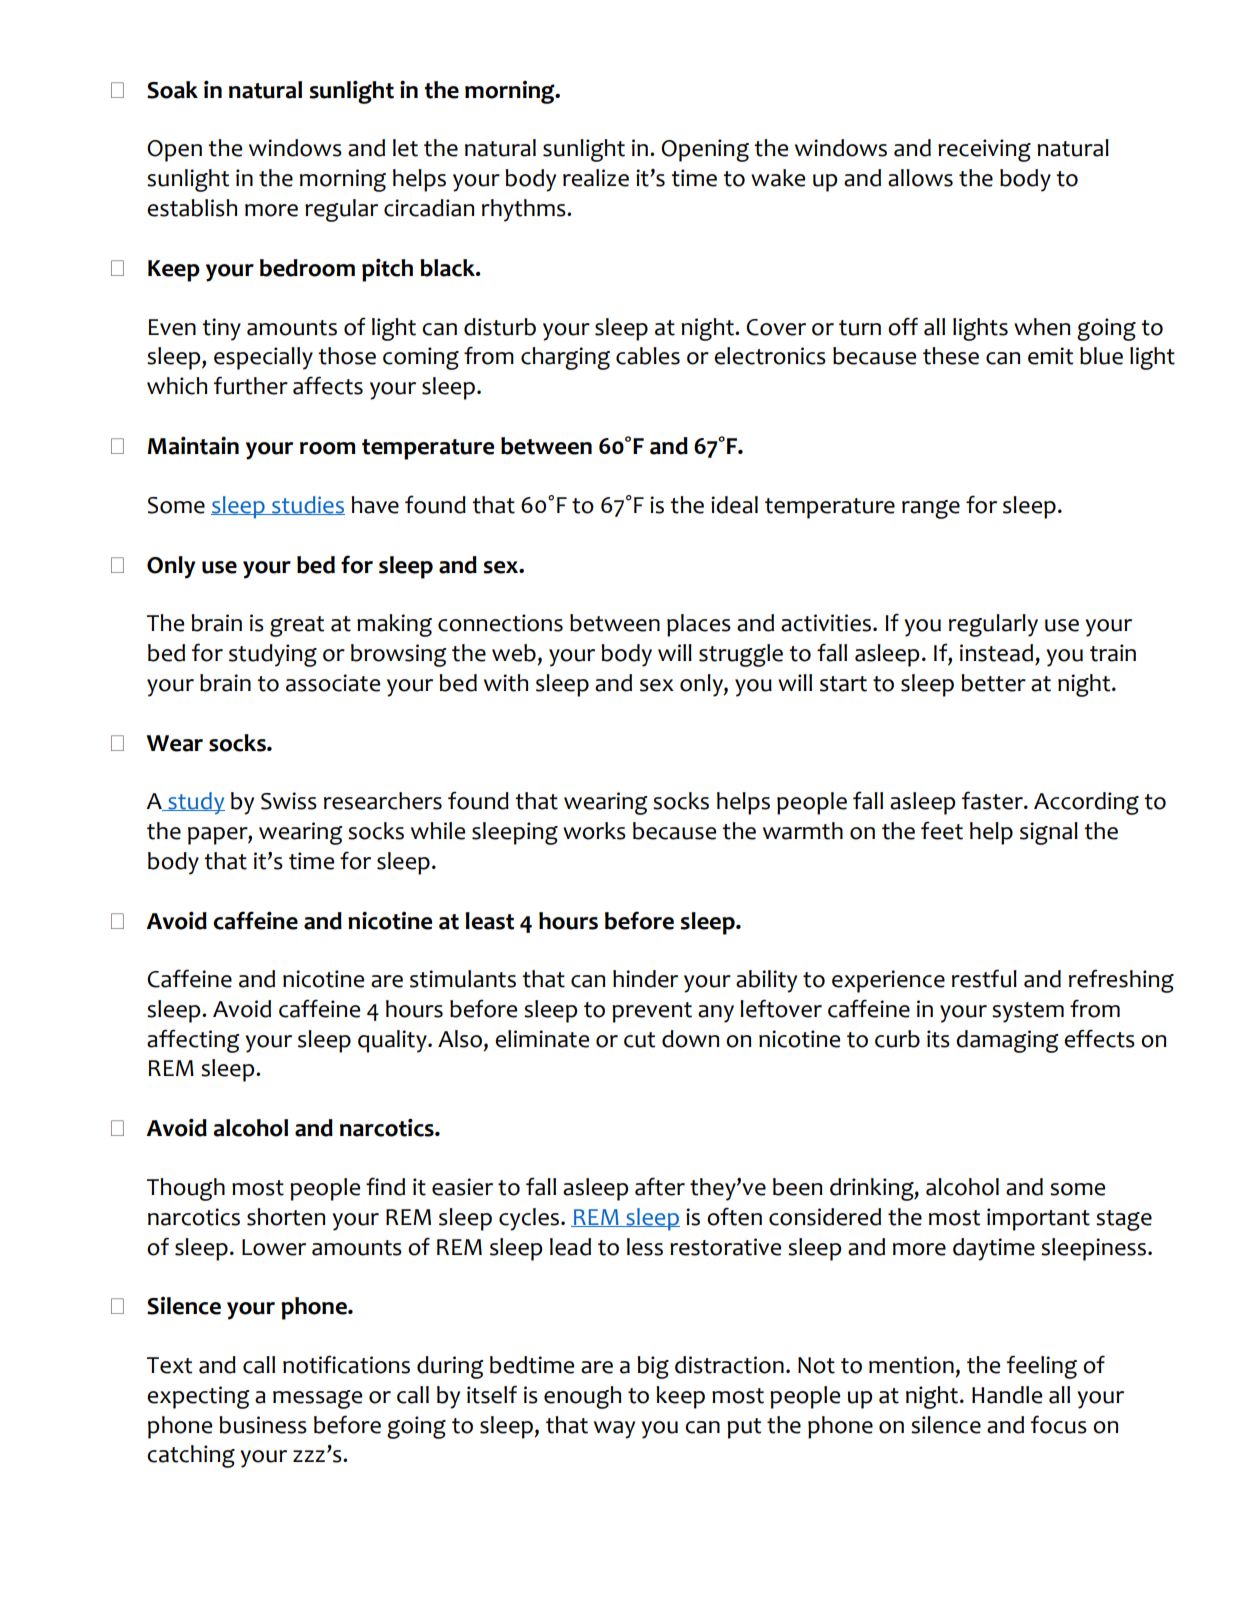 The width and height of the screenshot is (1249, 1616). Describe the element at coordinates (263, 1425) in the screenshot. I see `business` at that location.
